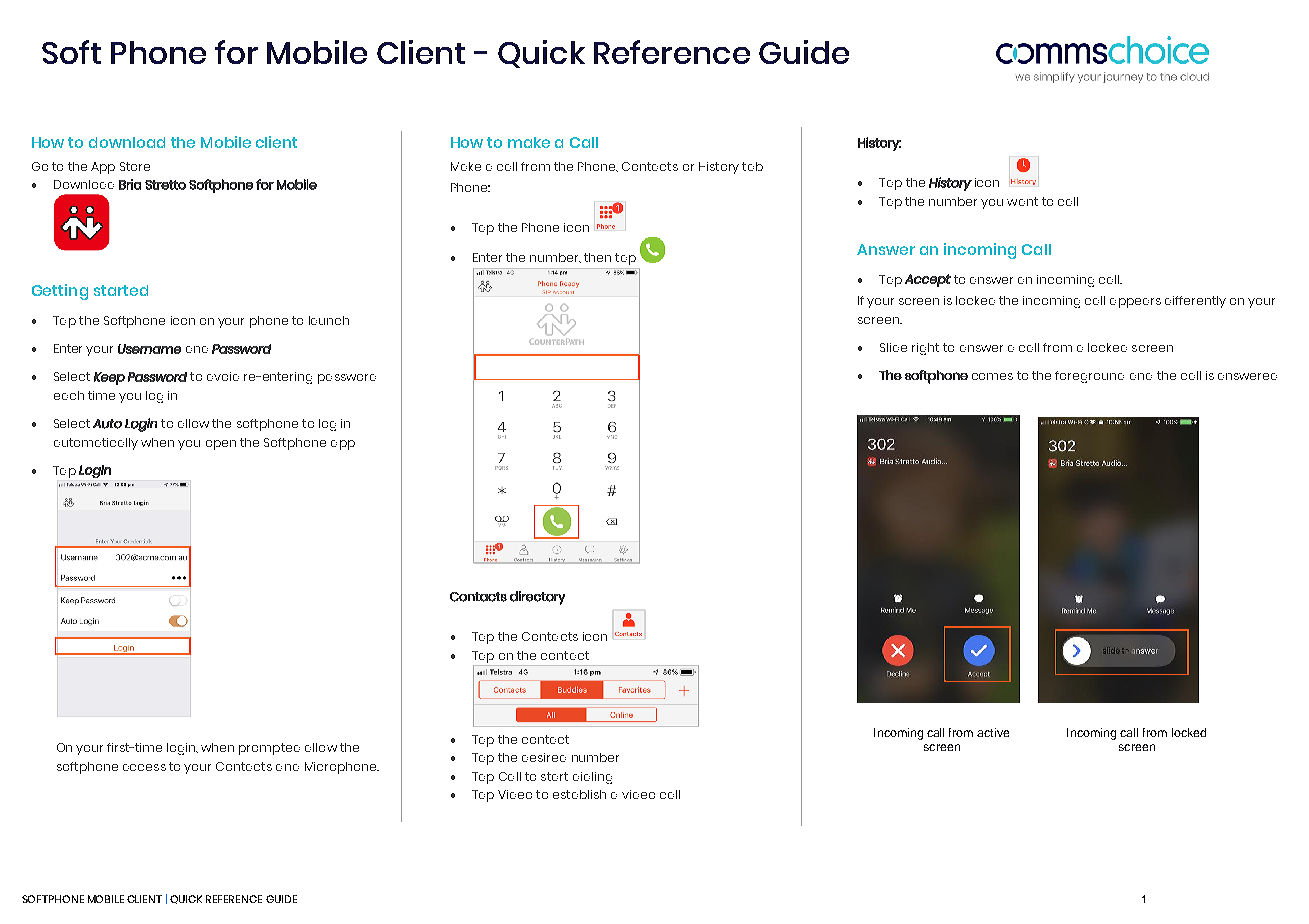 The image size is (1309, 924). Describe the element at coordinates (223, 376) in the document. I see `avoid` at that location.
